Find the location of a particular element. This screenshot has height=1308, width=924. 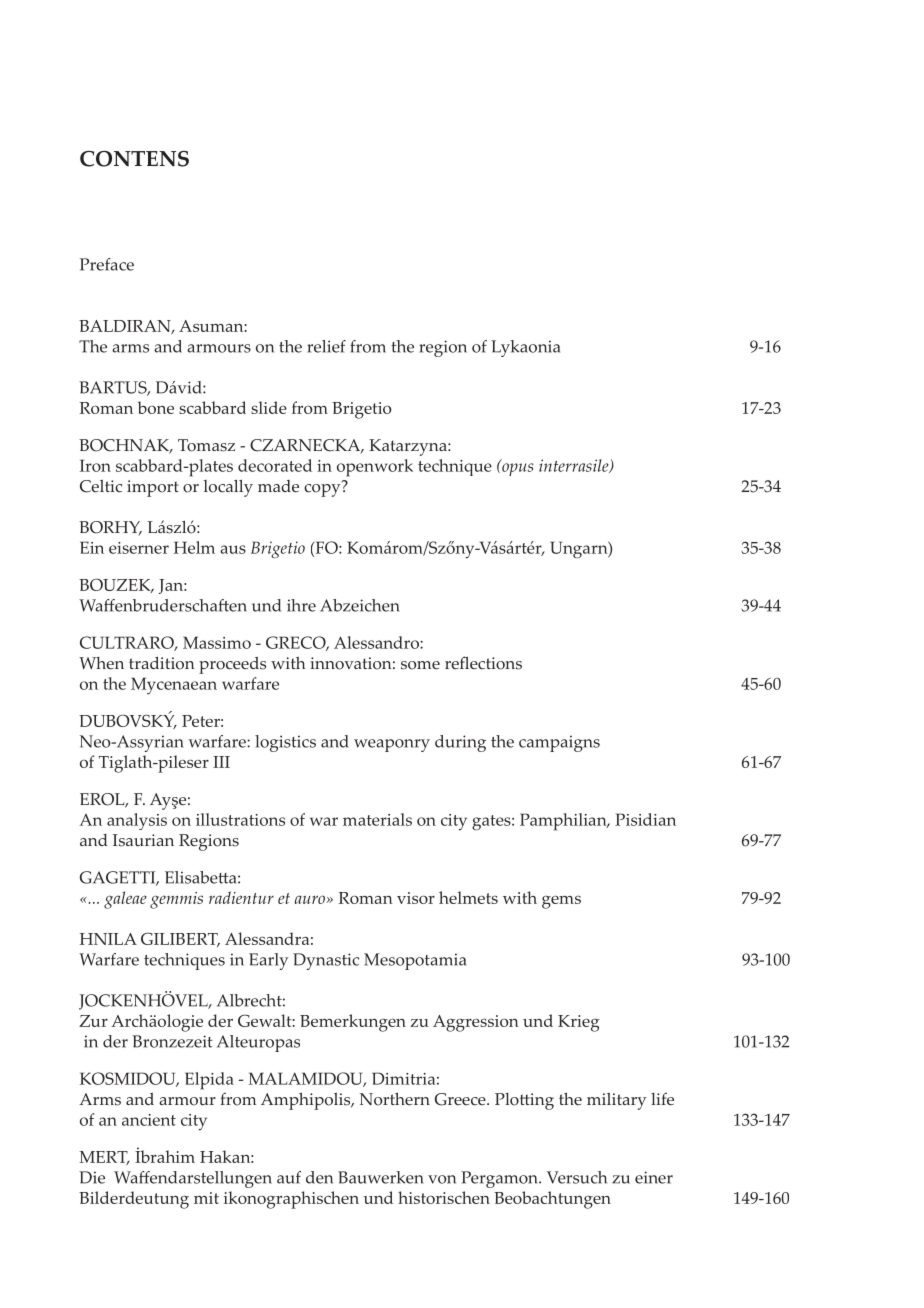

ihre is located at coordinates (301, 605).
